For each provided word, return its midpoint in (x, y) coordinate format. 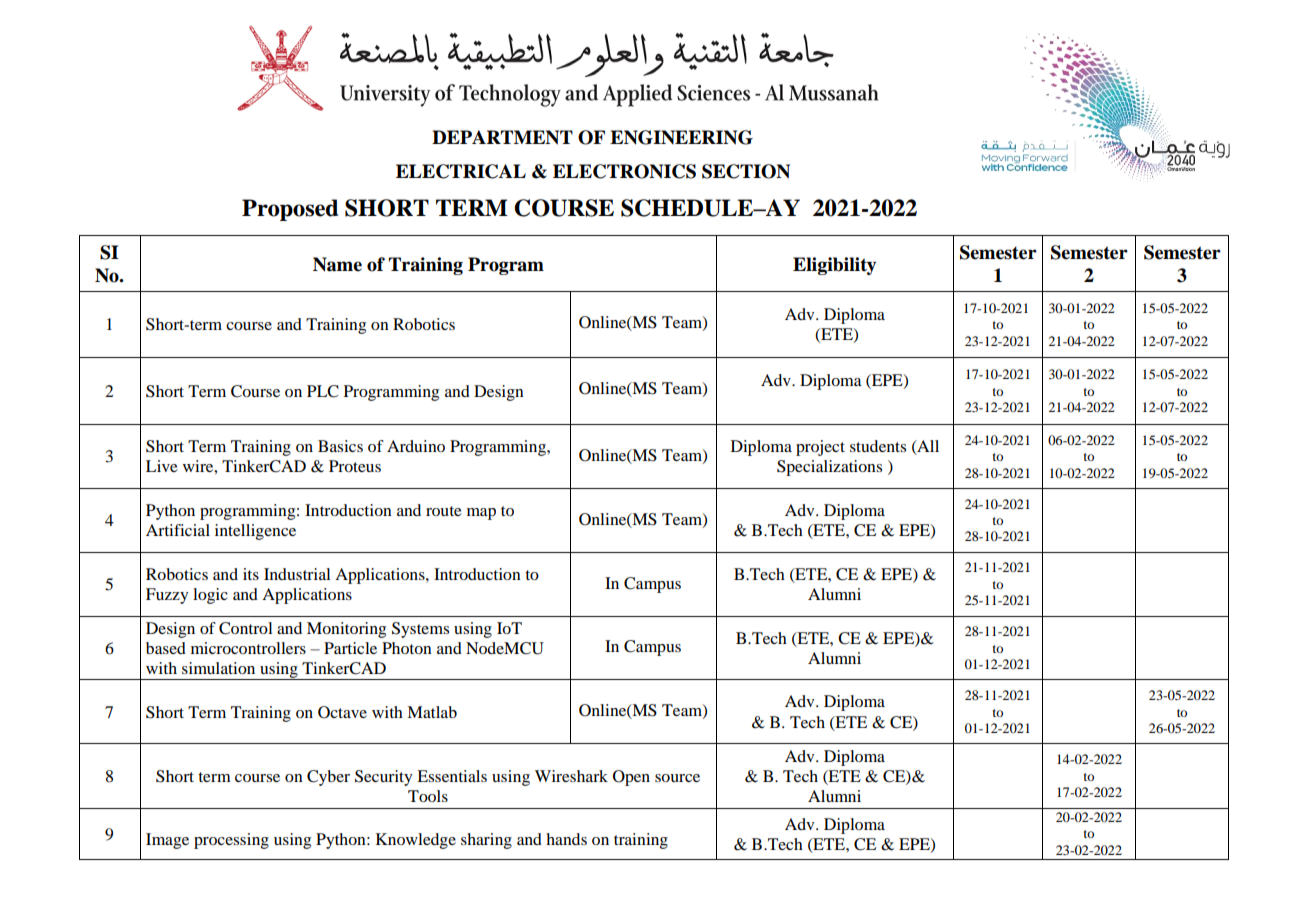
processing (231, 841)
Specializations (829, 468)
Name (337, 264)
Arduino (416, 446)
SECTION (746, 171)
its (251, 574)
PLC (323, 391)
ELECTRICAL (461, 171)
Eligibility (834, 266)
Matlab (432, 712)
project (820, 448)
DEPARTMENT (502, 137)
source (677, 778)
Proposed (290, 210)
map (481, 514)
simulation (218, 668)
